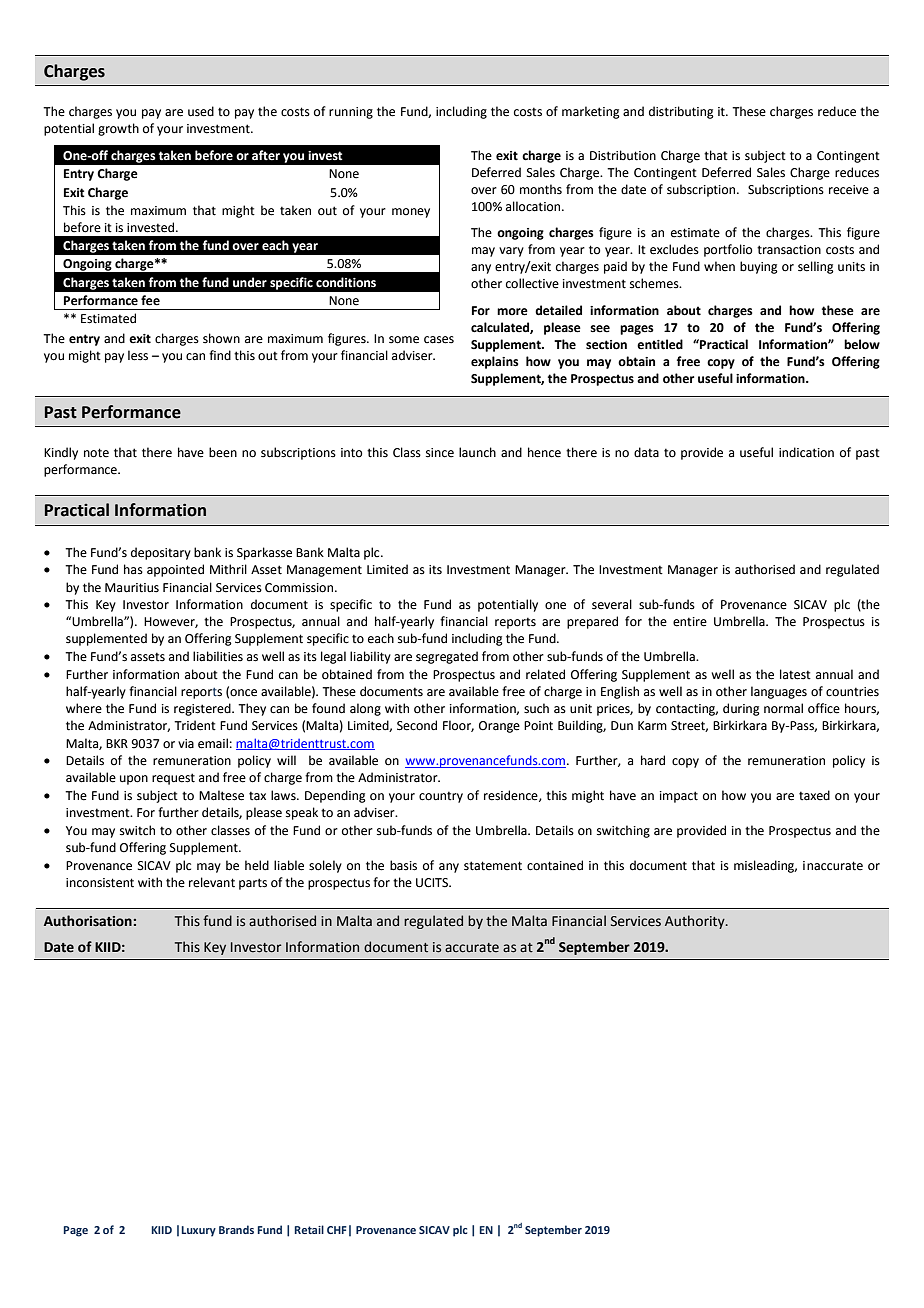  Describe the element at coordinates (493, 866) in the screenshot. I see `statement` at that location.
